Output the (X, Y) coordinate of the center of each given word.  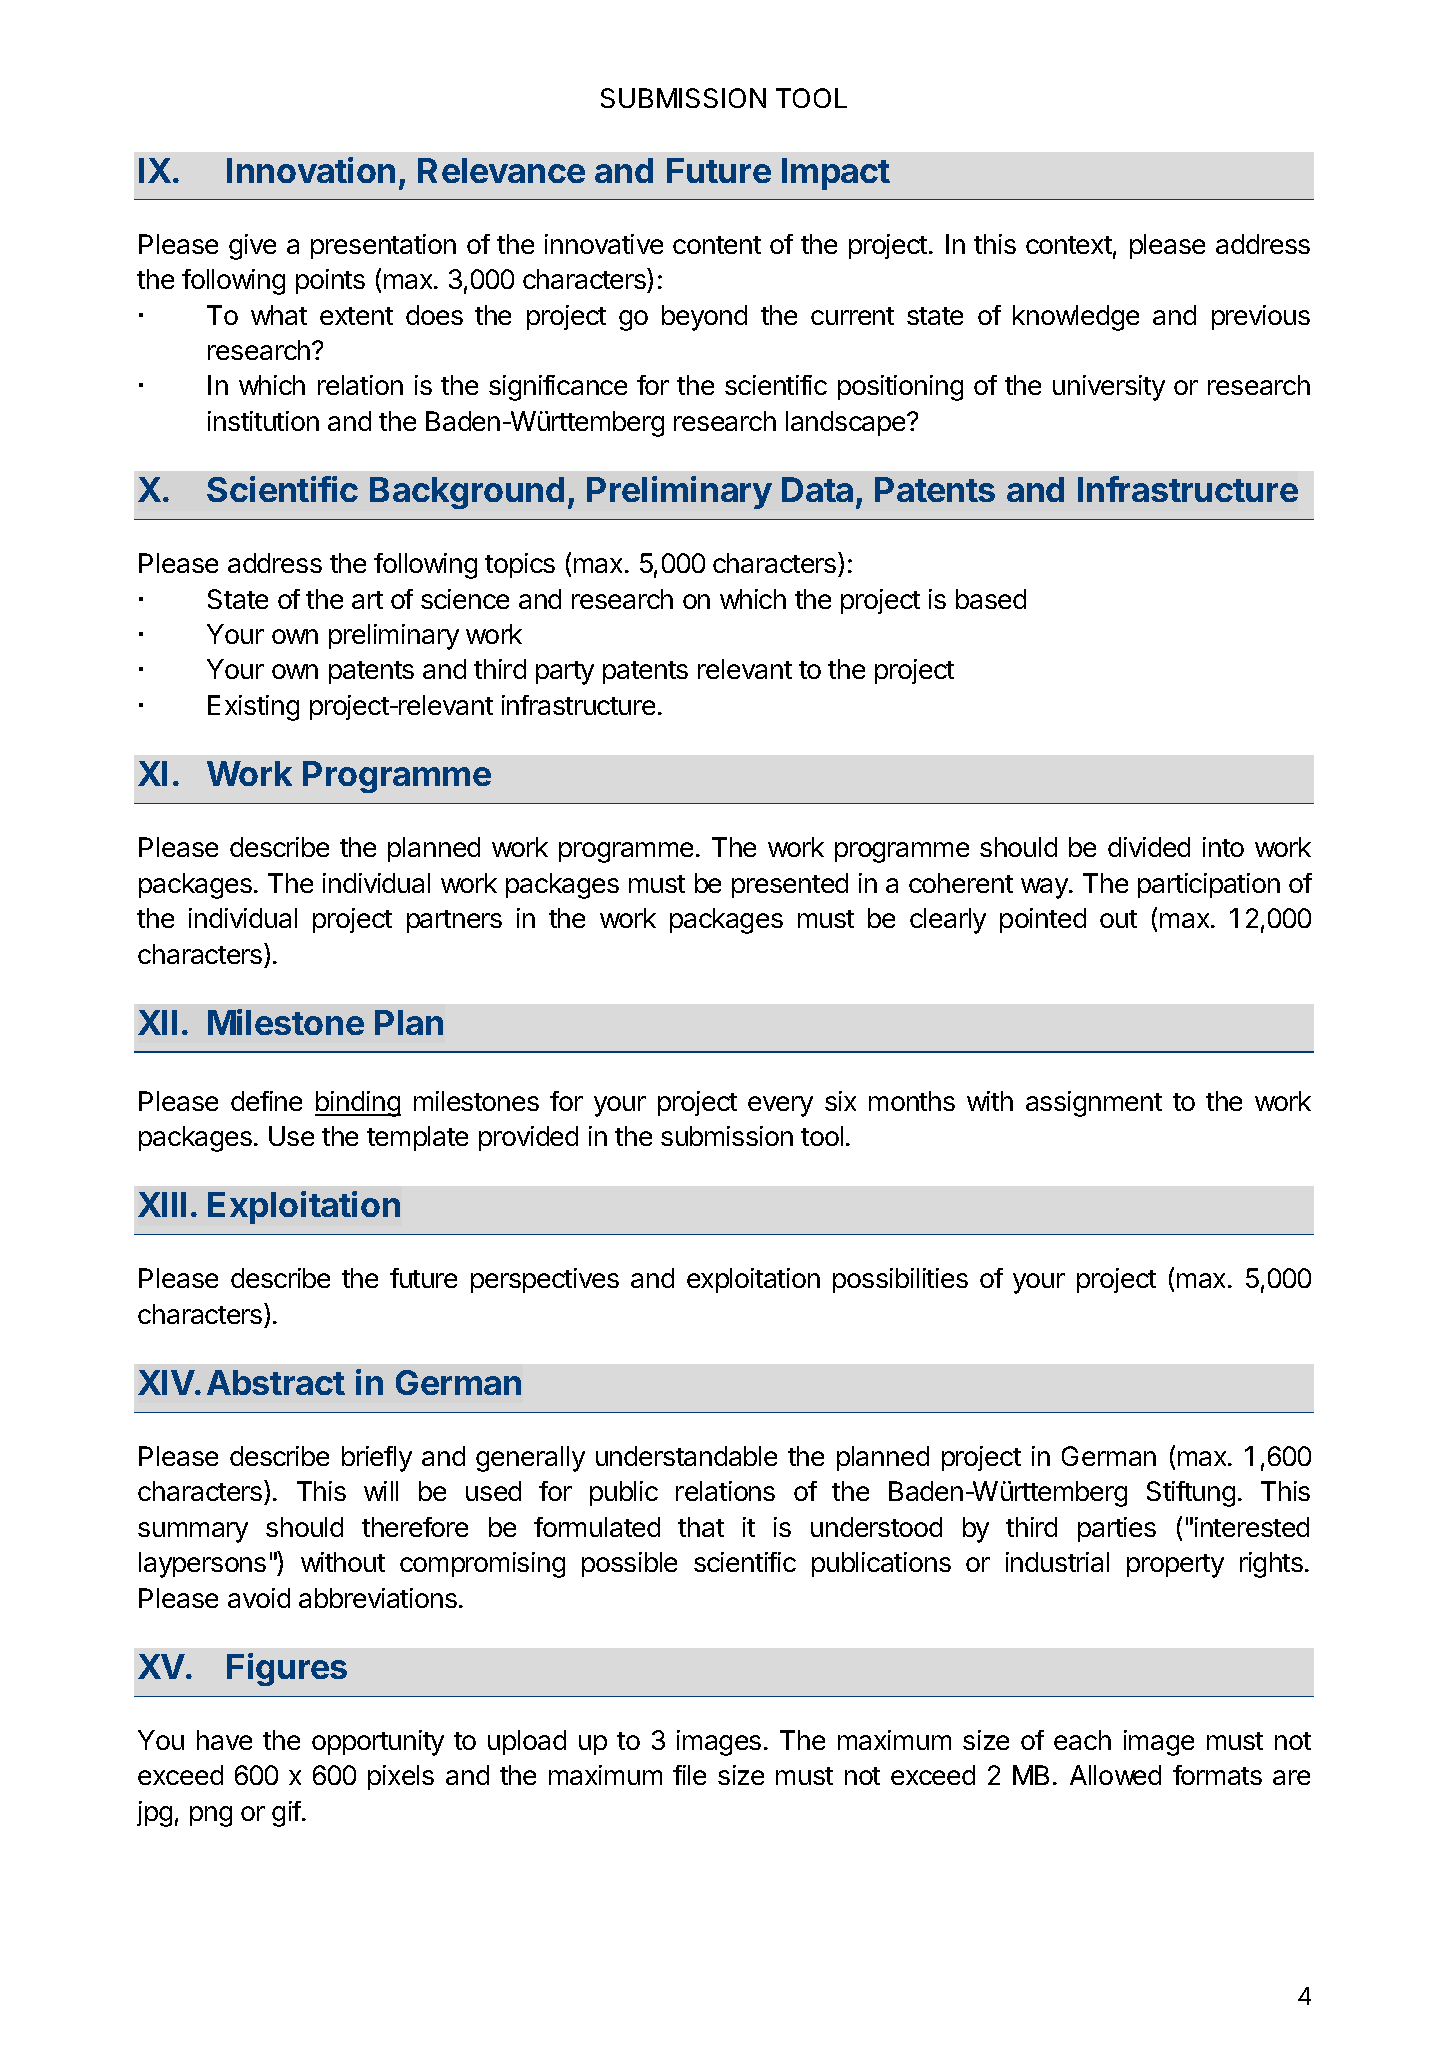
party (565, 673)
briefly (377, 1459)
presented (790, 885)
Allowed (1115, 1775)
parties (1117, 1529)
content (717, 245)
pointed (1043, 920)
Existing (253, 708)
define (266, 1101)
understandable (686, 1456)
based (991, 599)
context (1069, 245)
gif (286, 1814)
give (252, 247)
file (689, 1775)
